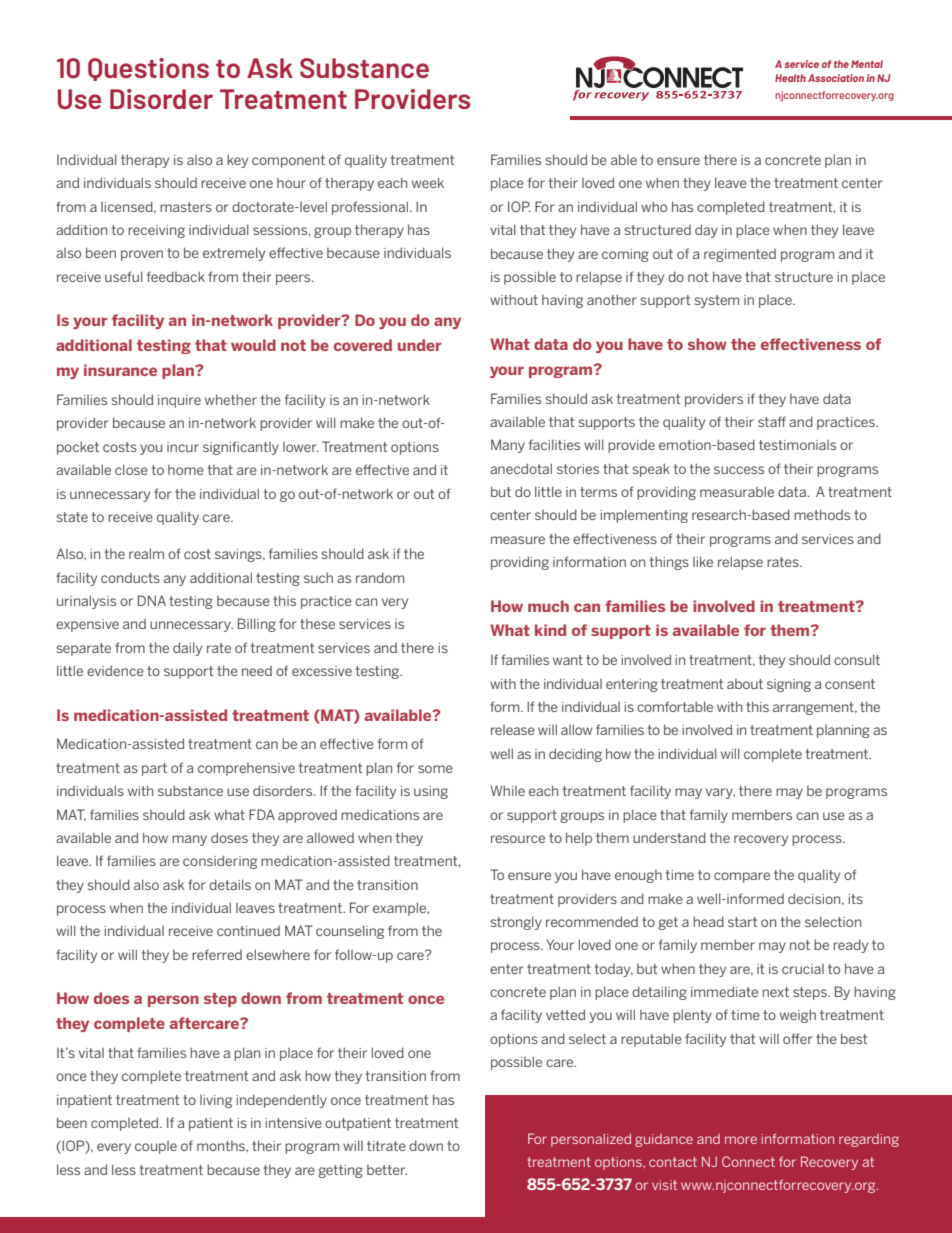 This page has height=1233, width=952. What do you see at coordinates (742, 877) in the page?
I see `compare` at bounding box center [742, 877].
